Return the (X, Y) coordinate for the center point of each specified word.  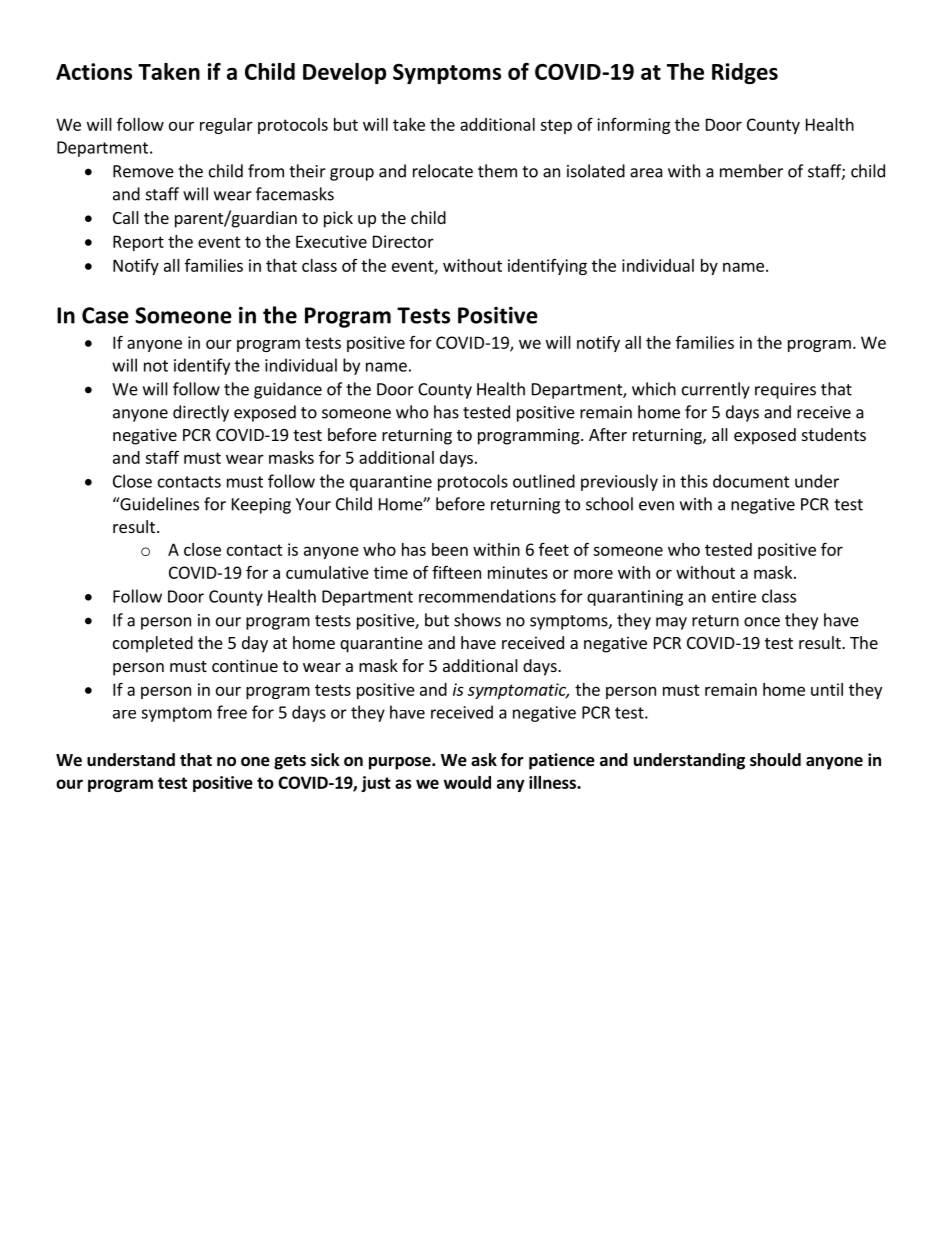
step (556, 126)
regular (226, 126)
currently (716, 390)
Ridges (745, 73)
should (775, 760)
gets (290, 762)
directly (201, 413)
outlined (544, 481)
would (467, 782)
